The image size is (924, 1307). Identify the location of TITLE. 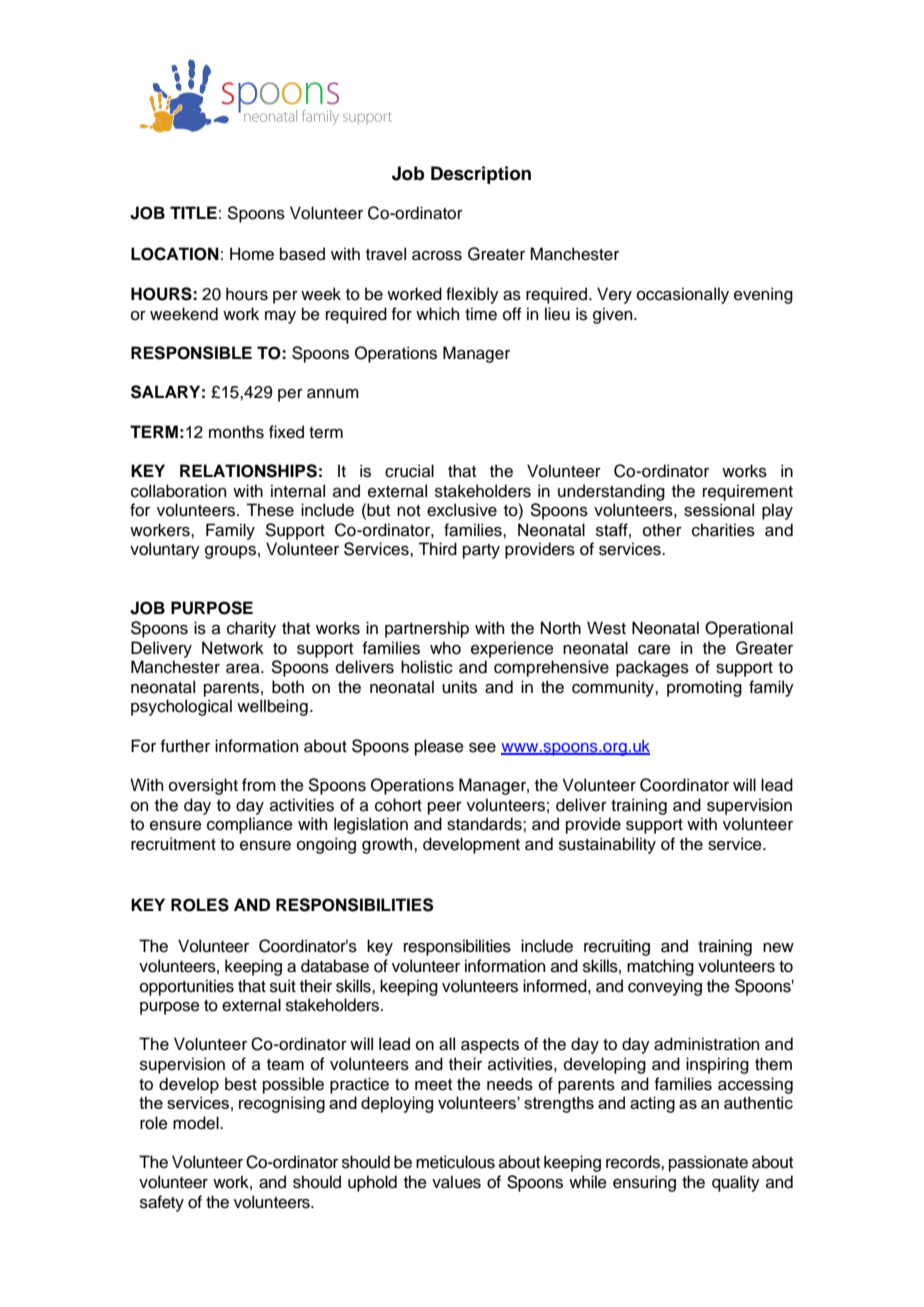
(193, 212).
